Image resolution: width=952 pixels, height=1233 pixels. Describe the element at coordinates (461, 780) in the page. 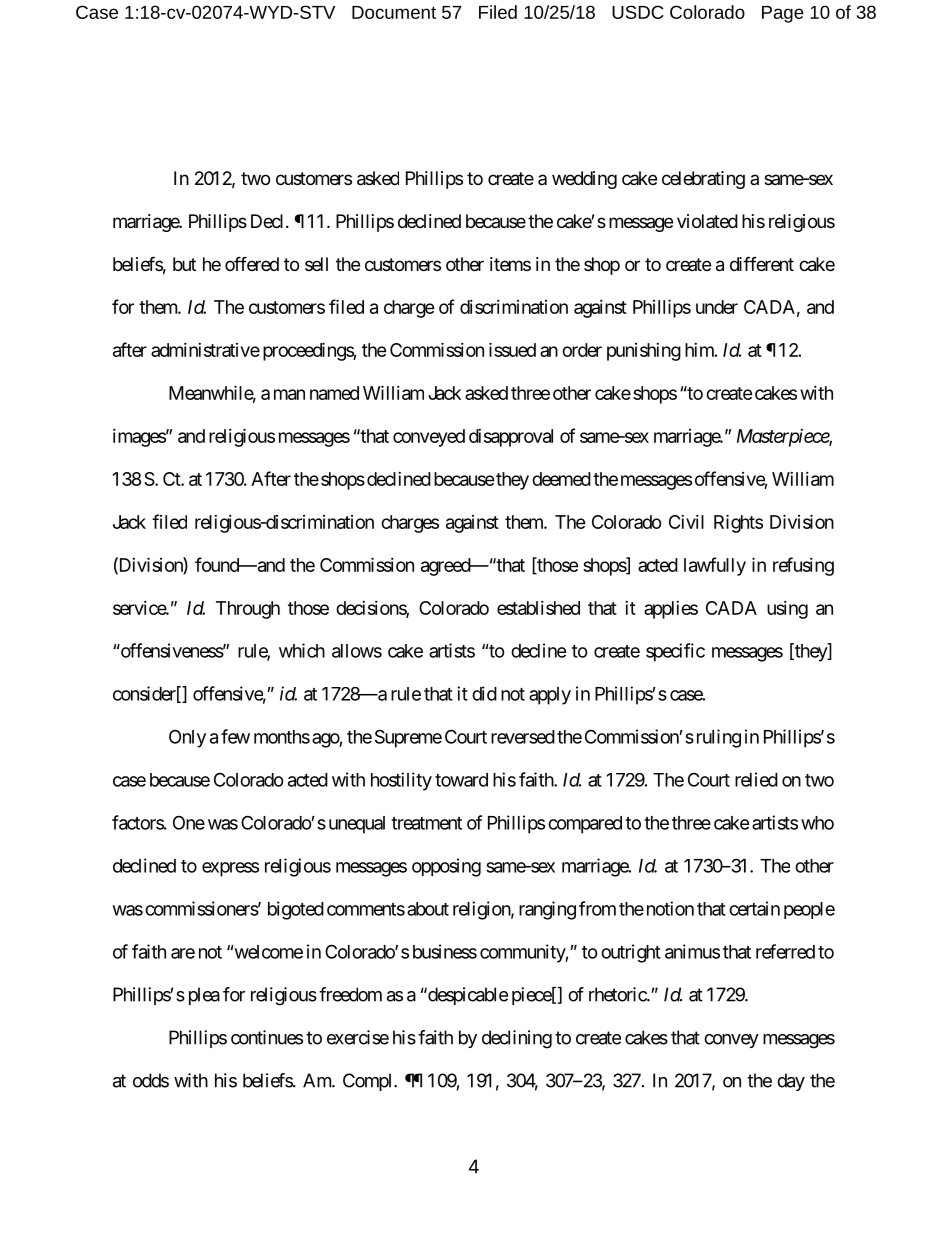

I see `toward` at that location.
